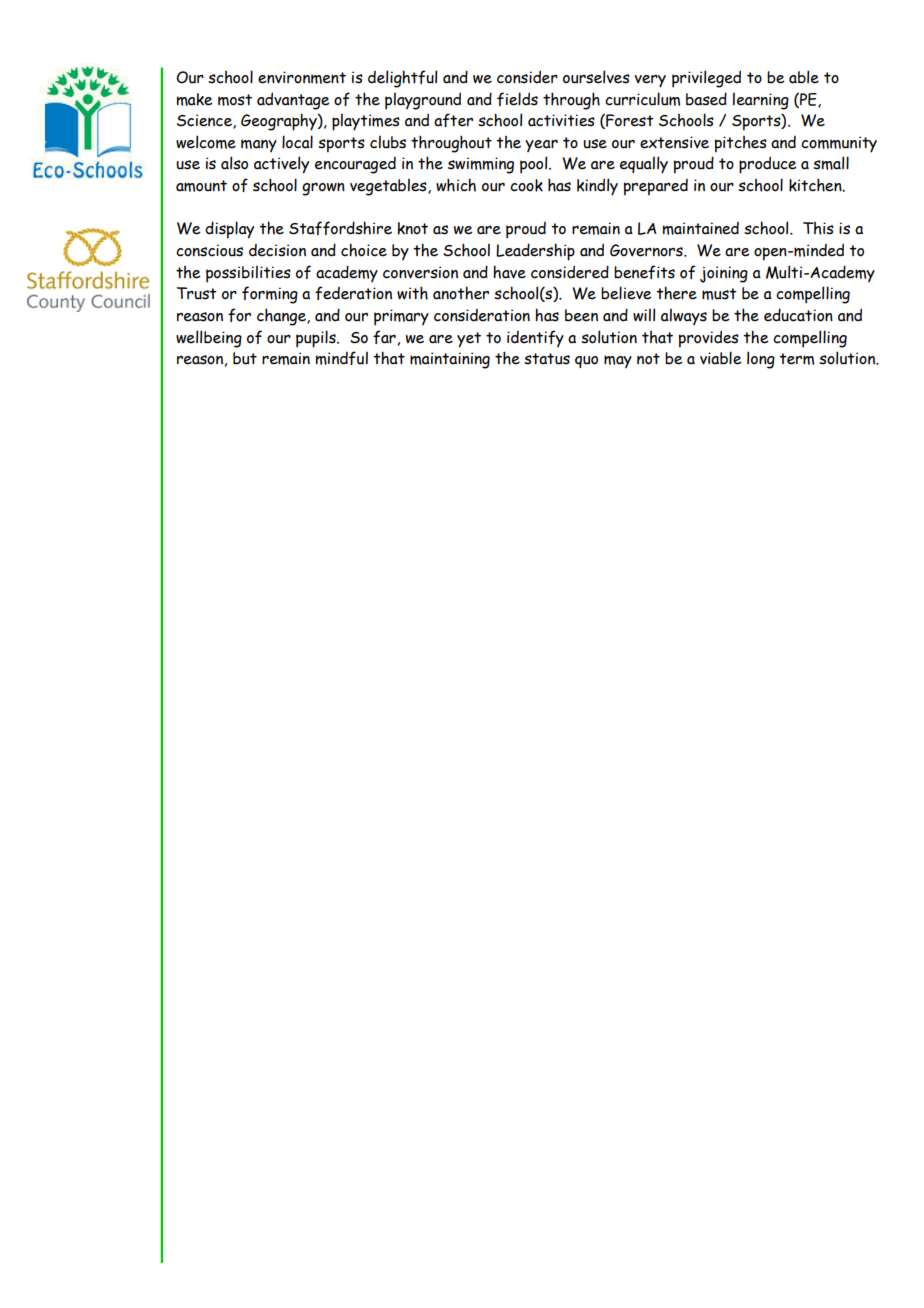  Describe the element at coordinates (761, 360) in the image. I see `long` at that location.
